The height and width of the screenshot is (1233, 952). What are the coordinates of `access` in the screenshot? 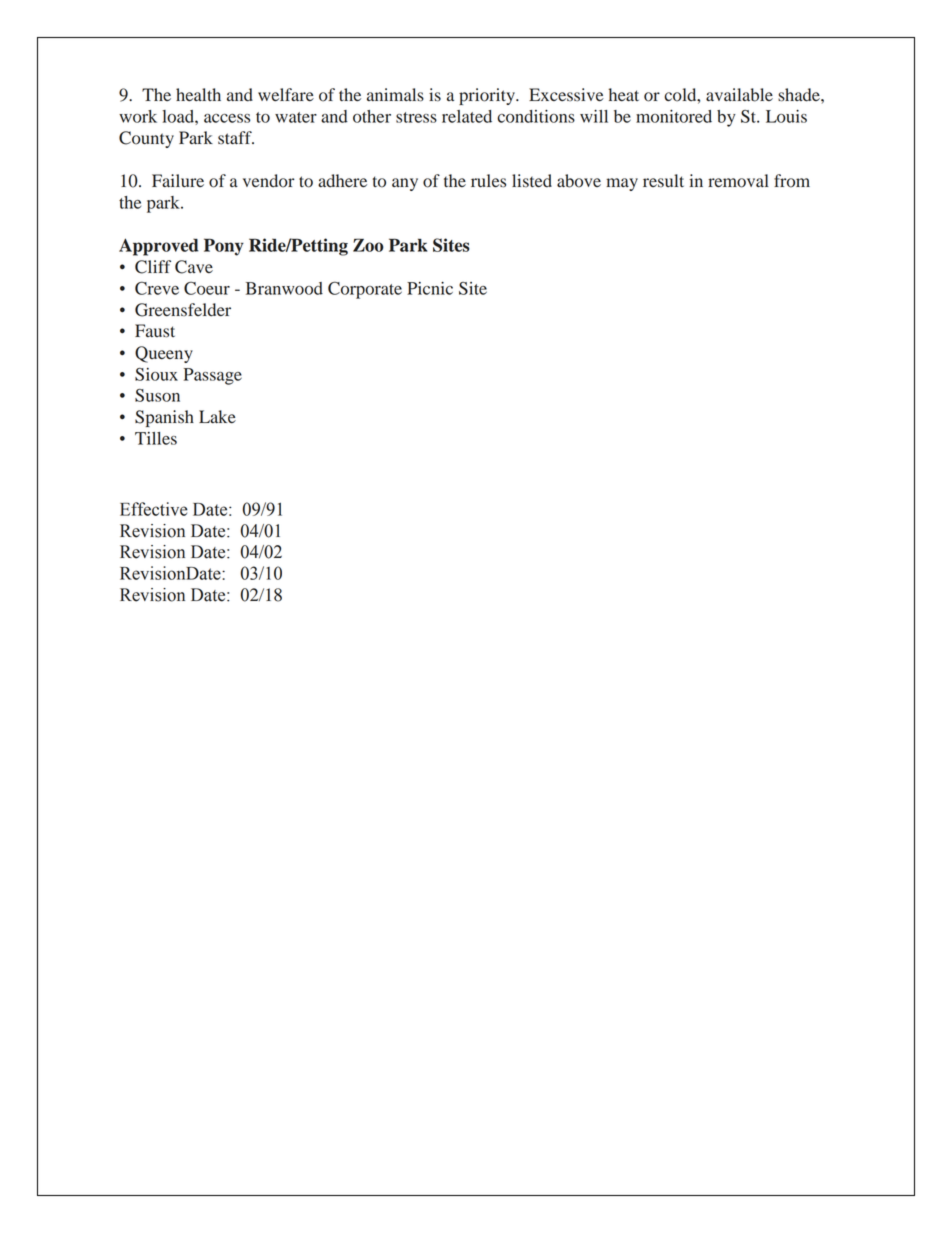 It's located at (227, 118).
